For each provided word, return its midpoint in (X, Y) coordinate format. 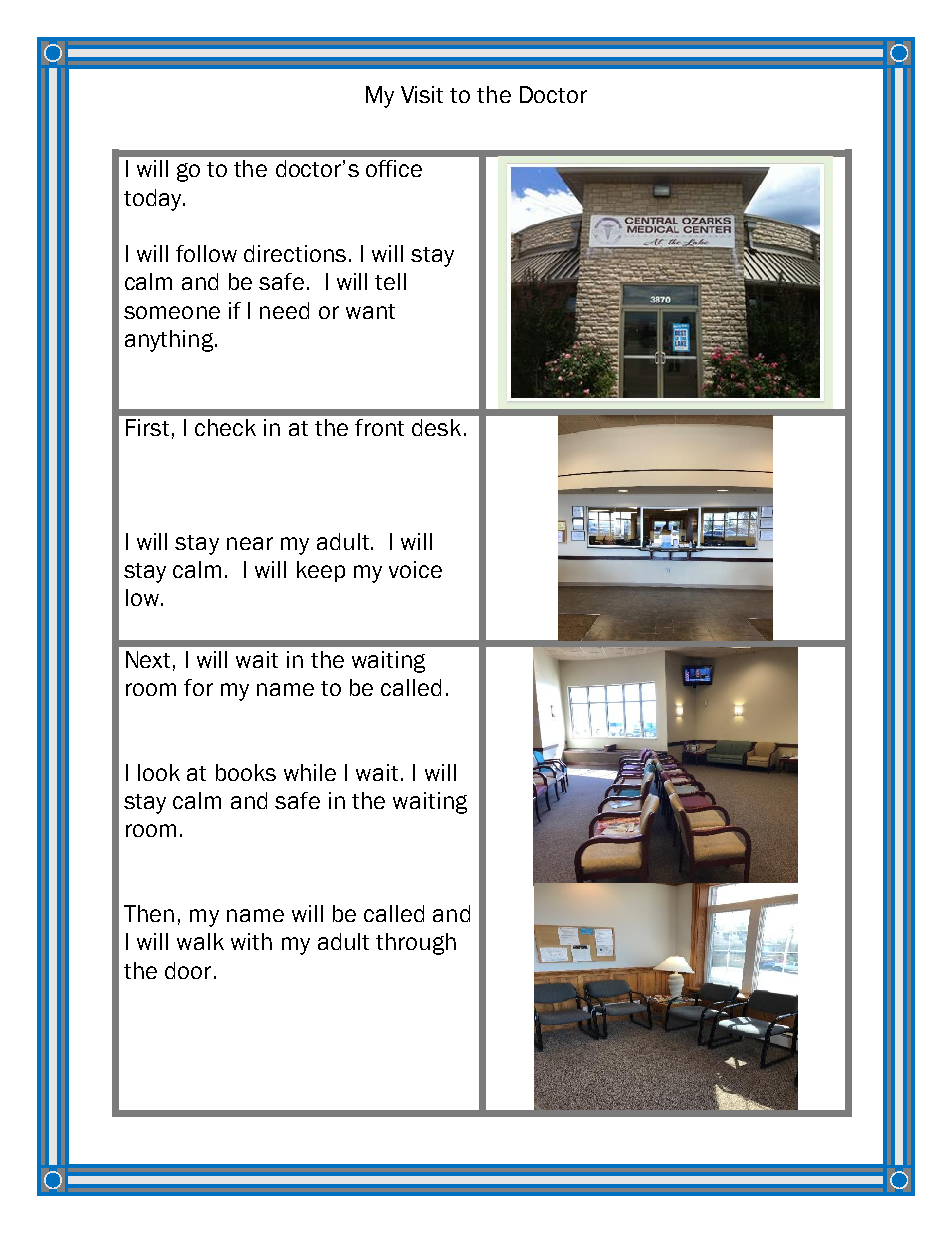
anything (170, 341)
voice (415, 569)
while (310, 772)
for (198, 687)
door (188, 970)
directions (295, 253)
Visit (422, 94)
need (284, 310)
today (154, 200)
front (379, 427)
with (251, 941)
